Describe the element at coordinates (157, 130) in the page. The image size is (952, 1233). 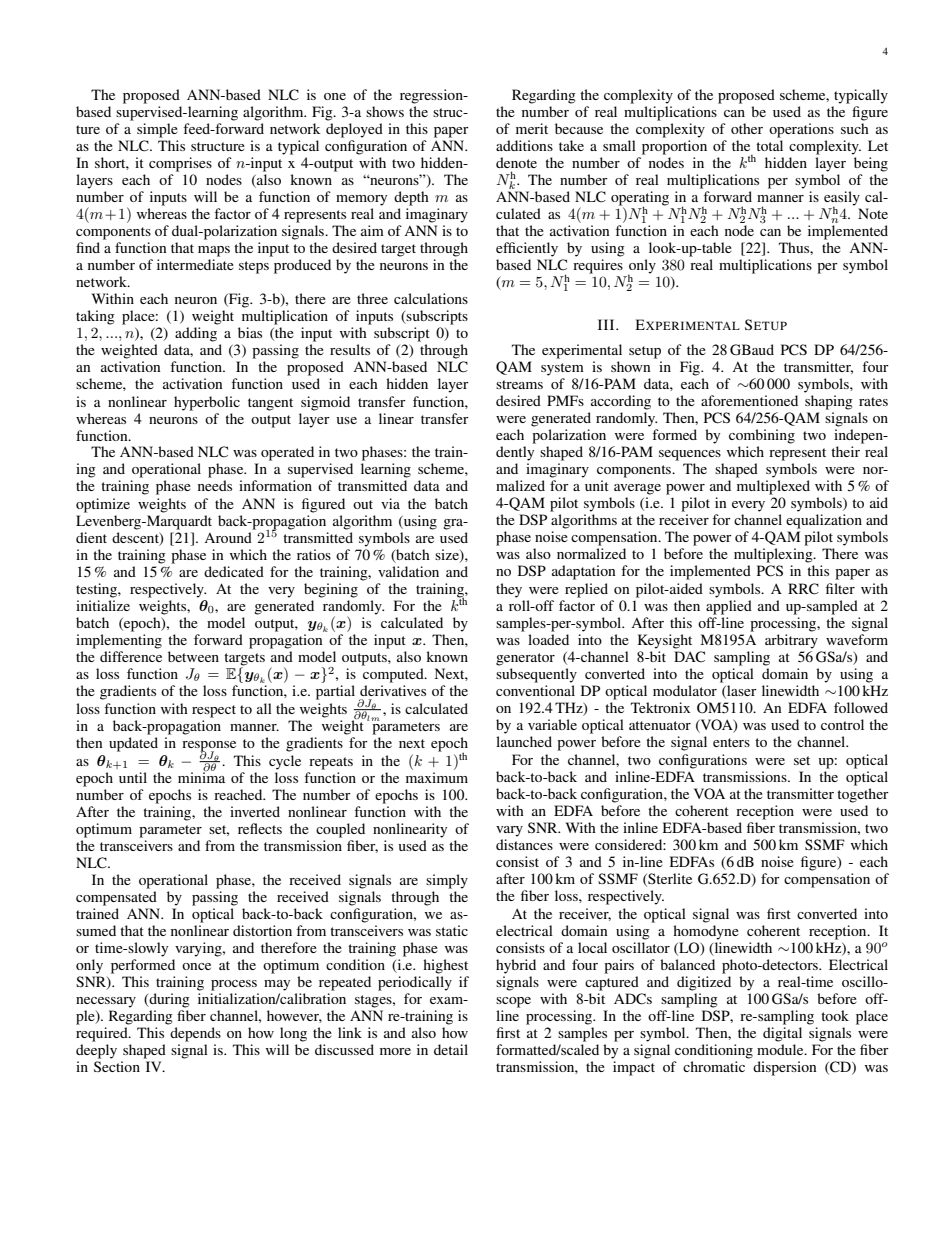
I see `simple` at that location.
